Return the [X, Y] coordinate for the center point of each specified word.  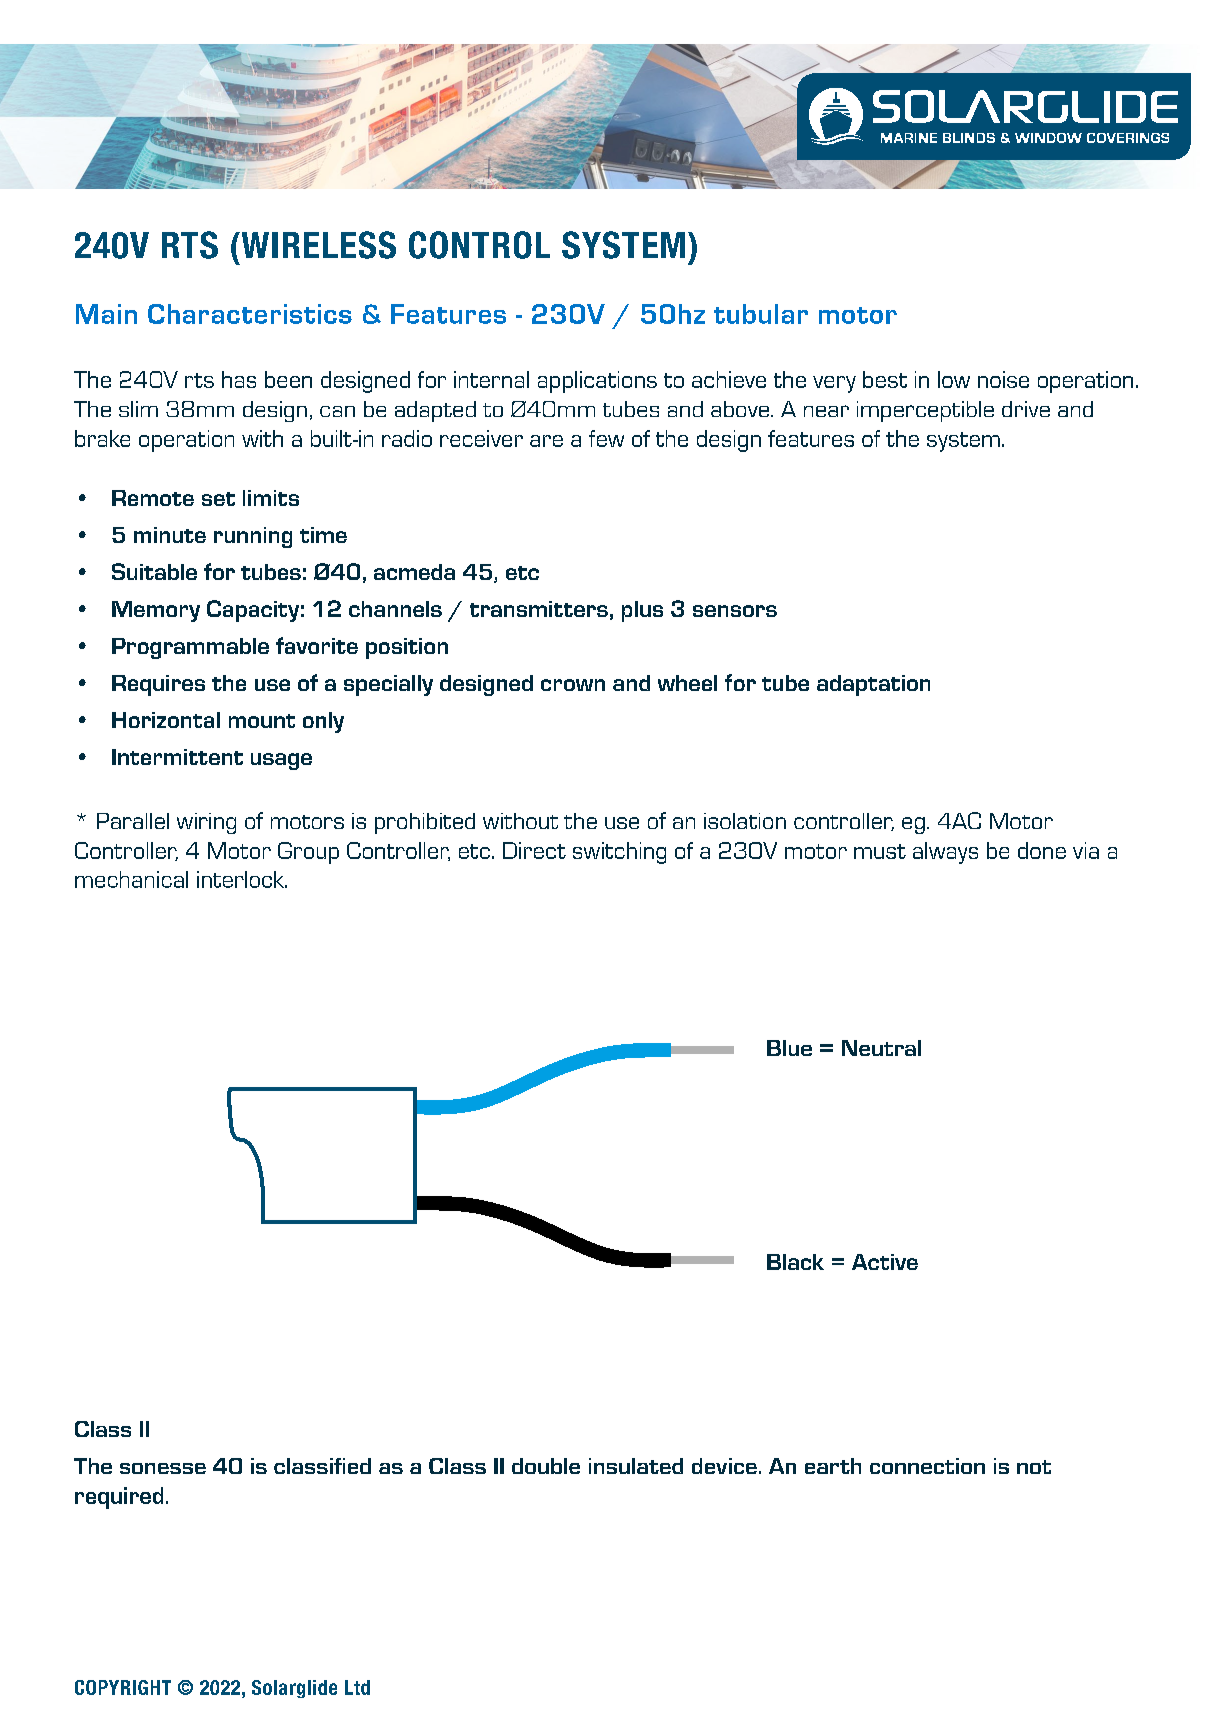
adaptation [873, 685]
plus [642, 611]
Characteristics [250, 314]
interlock [241, 879]
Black [795, 1262]
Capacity [253, 611]
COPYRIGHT [123, 1687]
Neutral [881, 1048]
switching [619, 853]
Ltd [357, 1687]
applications [597, 382]
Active [885, 1262]
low [954, 379]
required [119, 1498]
